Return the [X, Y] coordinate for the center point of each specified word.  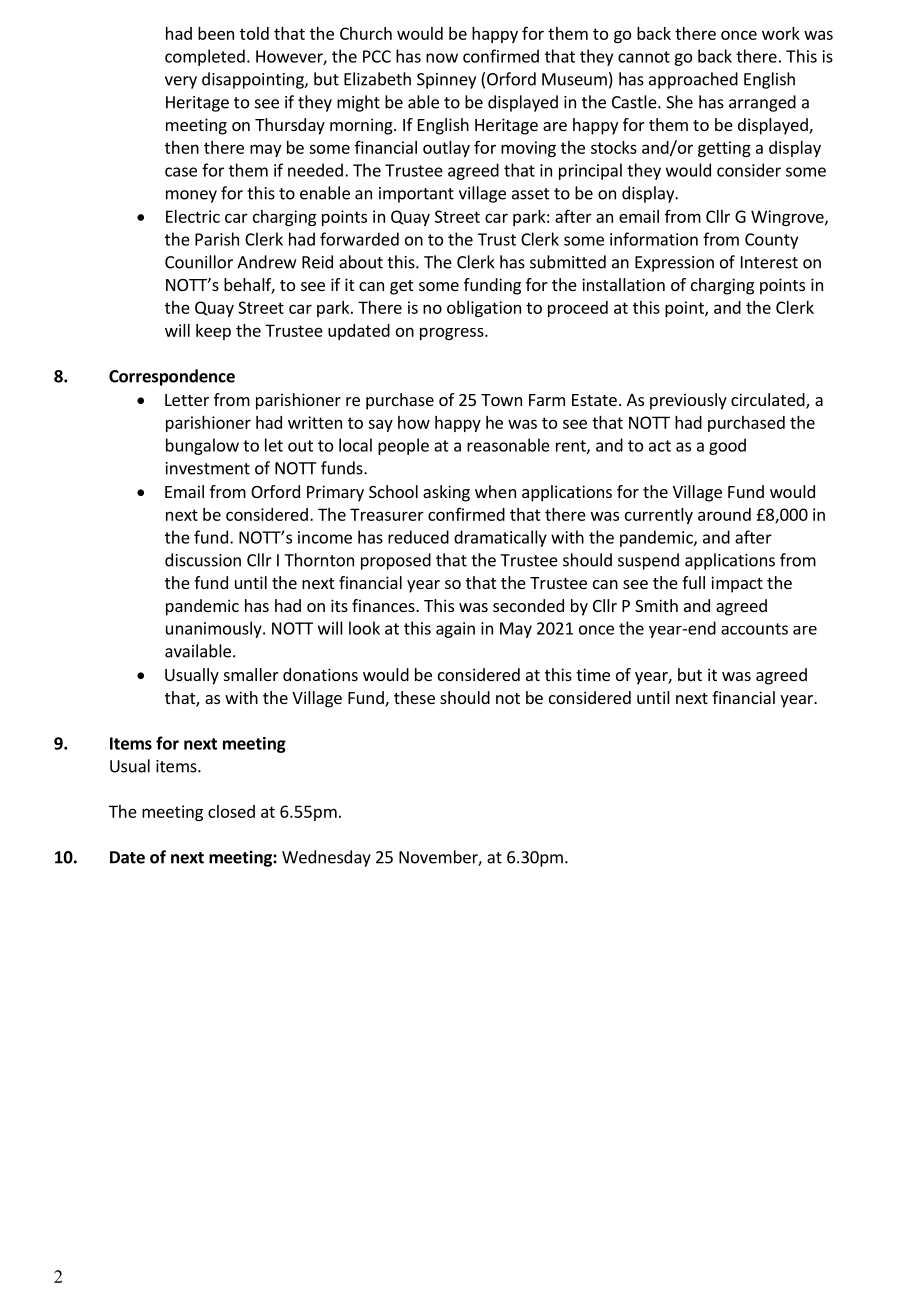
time [593, 674]
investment [208, 468]
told [254, 33]
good [727, 446]
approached [693, 80]
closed [231, 811]
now [442, 58]
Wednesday [326, 858]
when [495, 491]
